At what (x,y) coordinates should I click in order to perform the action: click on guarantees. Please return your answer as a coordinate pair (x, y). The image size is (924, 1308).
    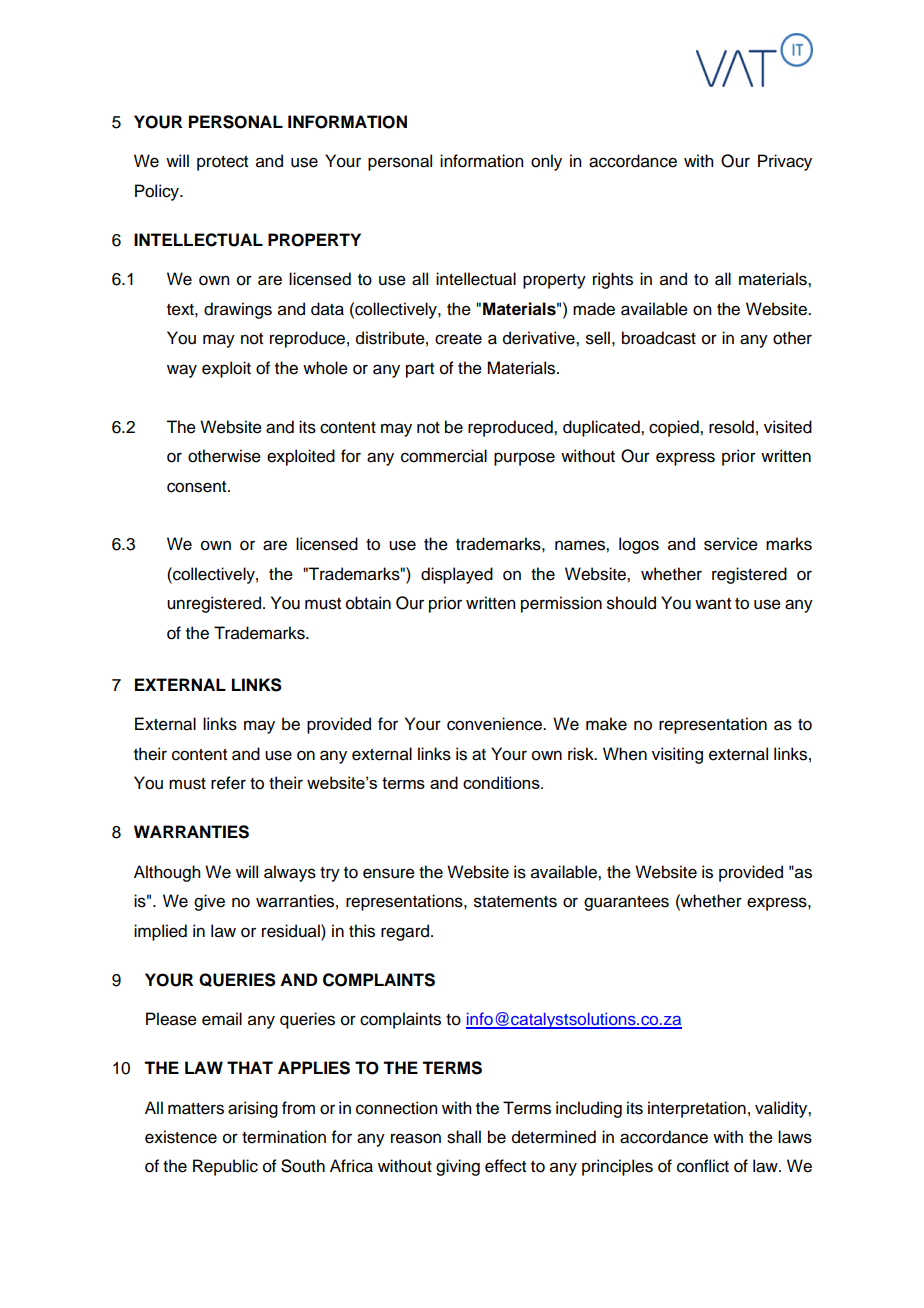
    Looking at the image, I should click on (626, 903).
